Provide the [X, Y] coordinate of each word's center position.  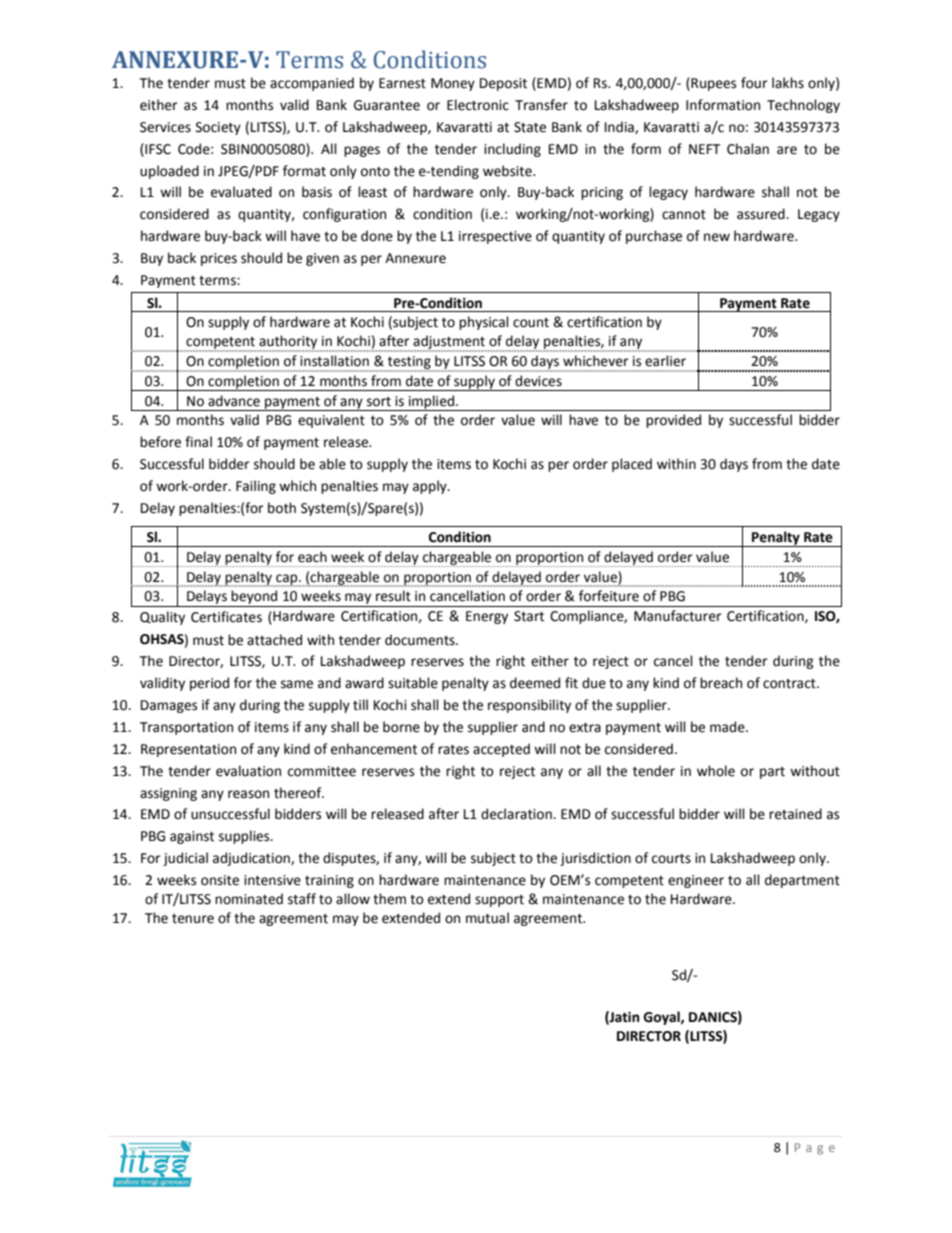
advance [234, 401]
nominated [249, 899]
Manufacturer [678, 616]
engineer [696, 881]
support [499, 901]
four [754, 83]
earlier [665, 360]
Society [218, 128]
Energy [487, 617]
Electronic [478, 105]
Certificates [226, 617]
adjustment [448, 343]
